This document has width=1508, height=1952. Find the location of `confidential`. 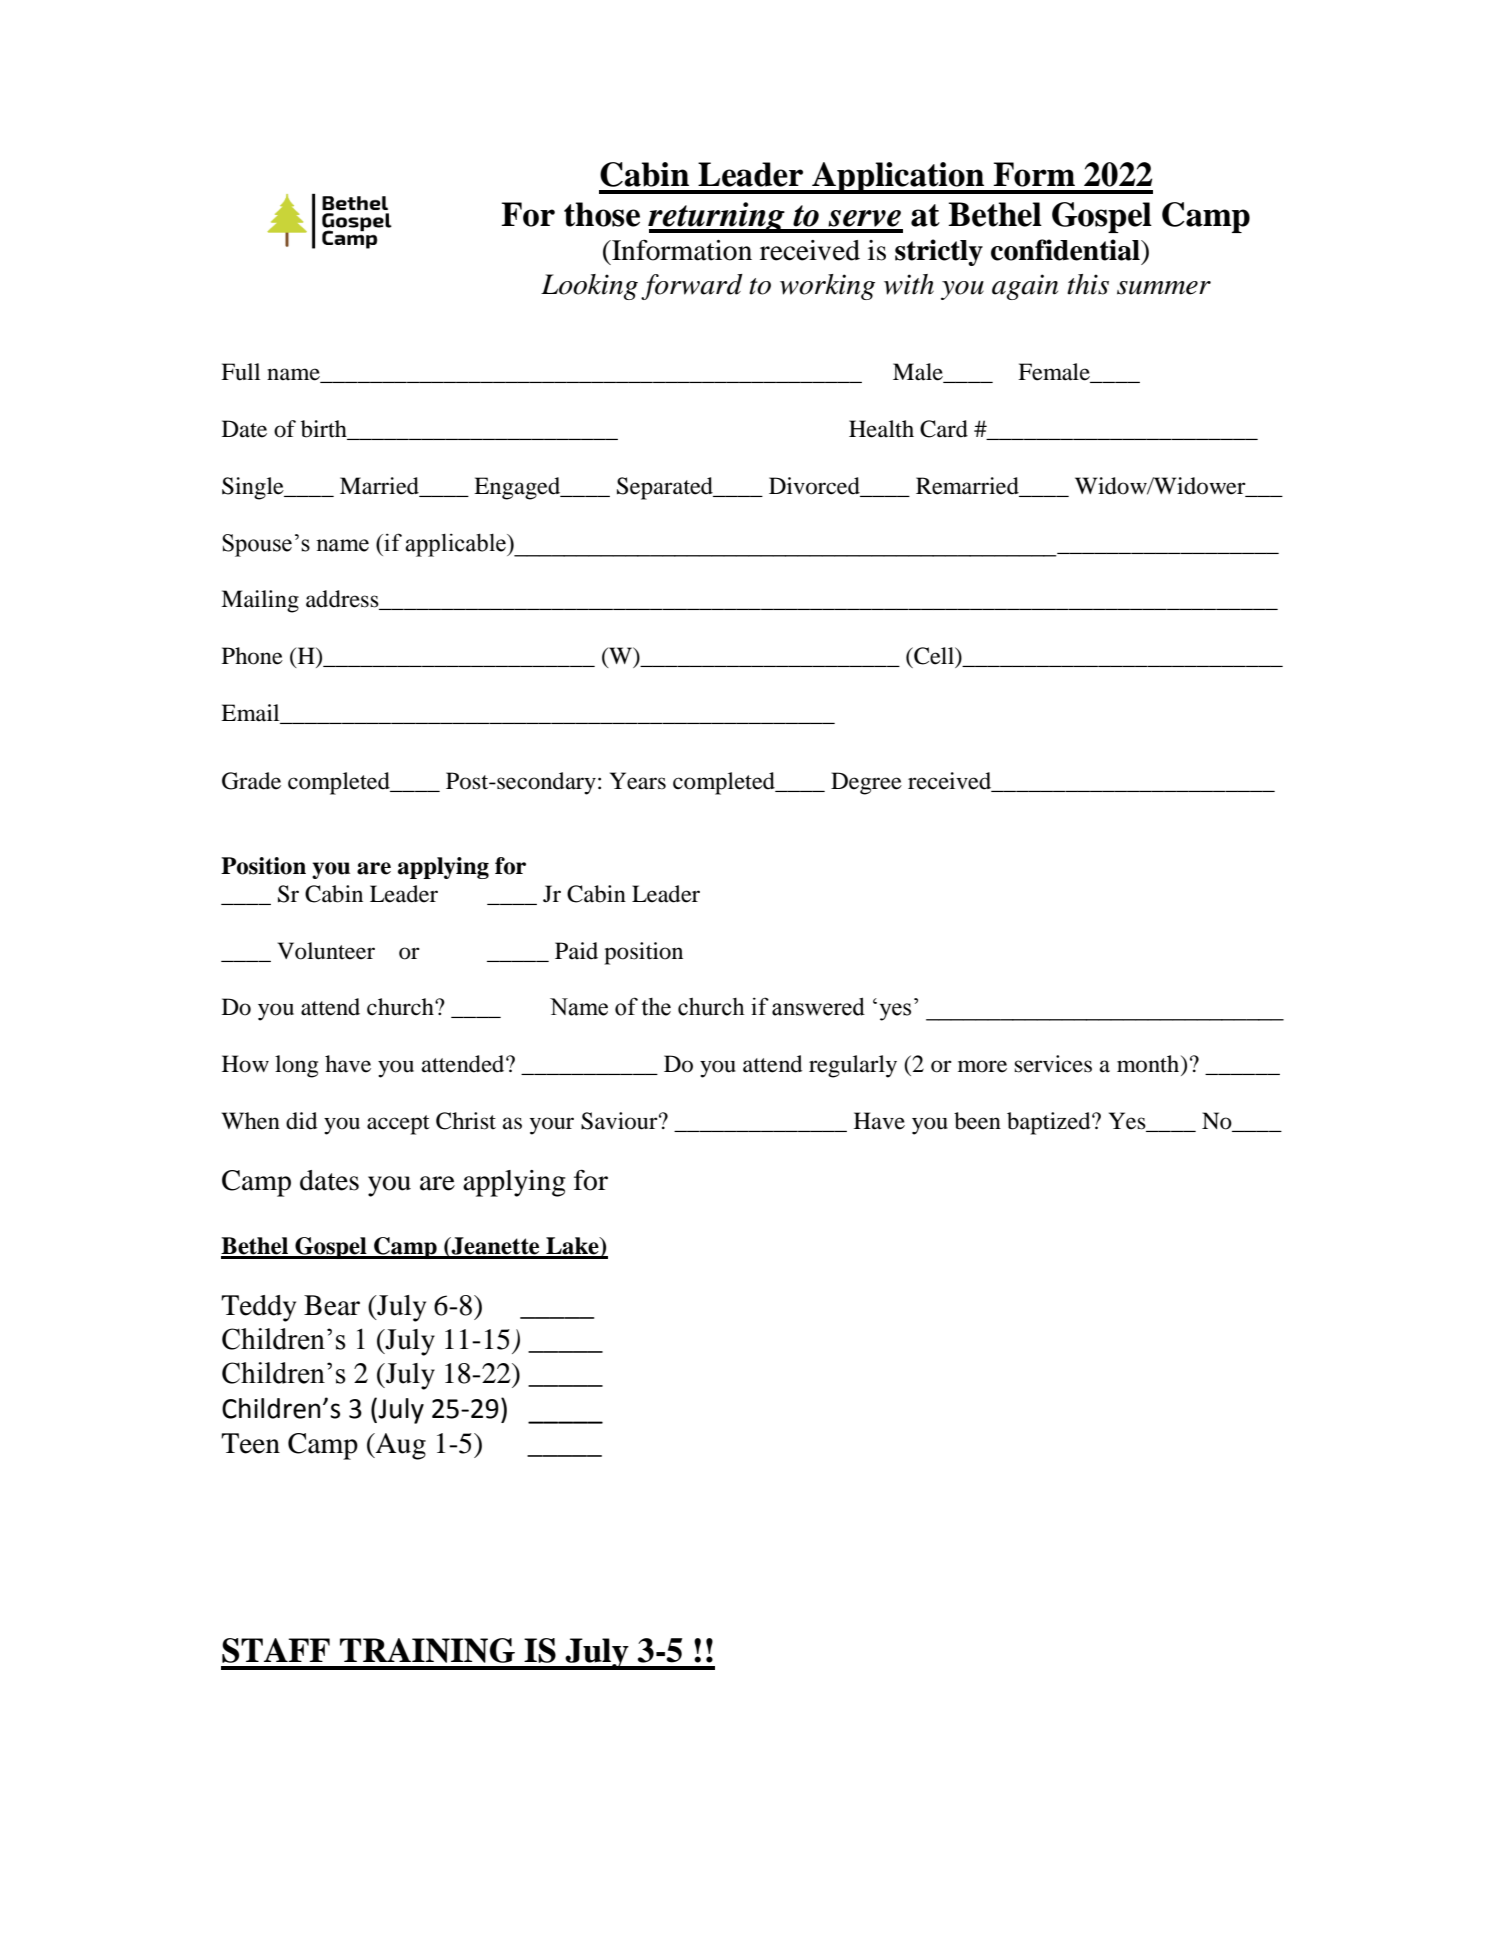

confidential is located at coordinates (1066, 250).
